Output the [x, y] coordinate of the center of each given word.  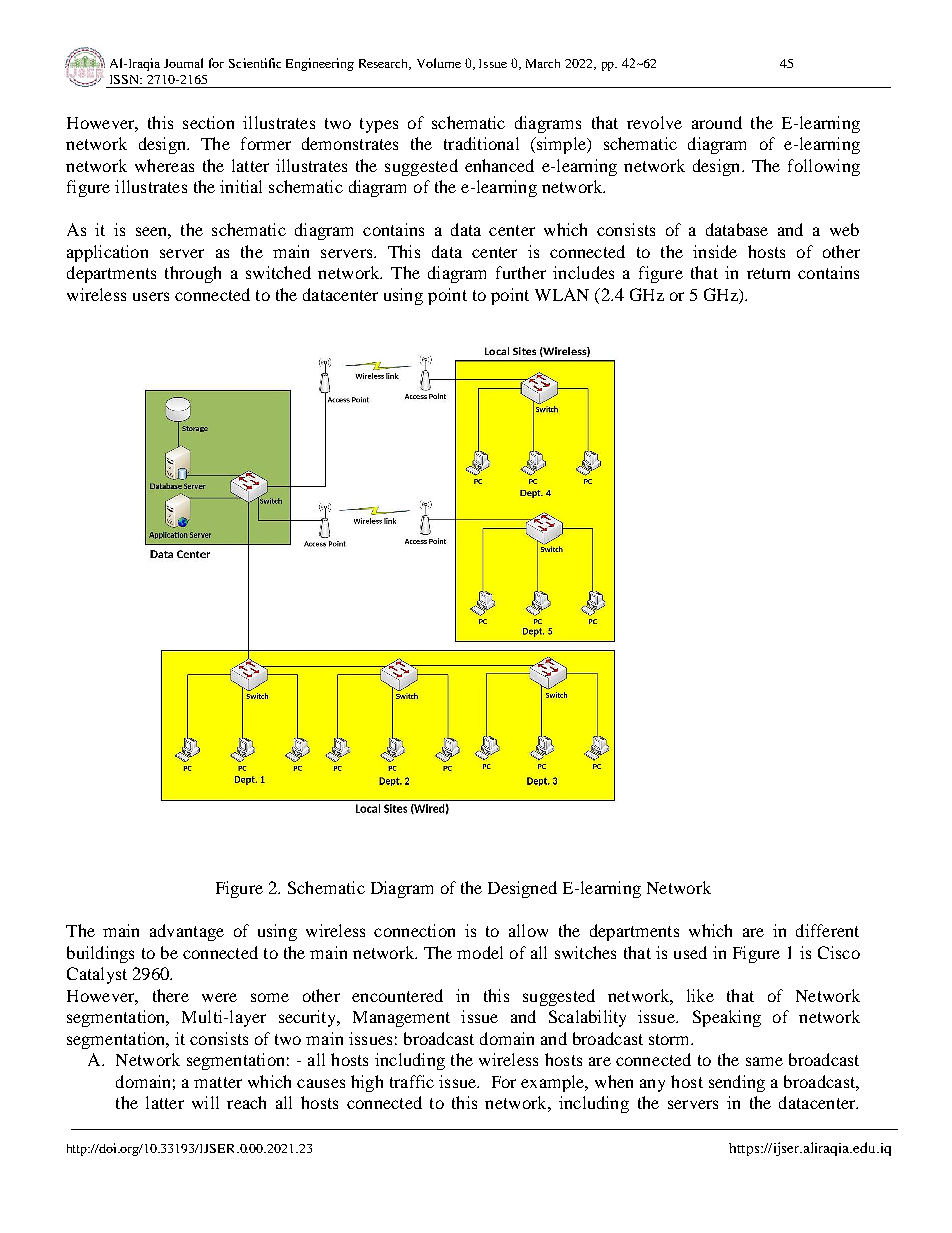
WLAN [562, 294]
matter [218, 1082]
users [151, 296]
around [717, 122]
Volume [439, 63]
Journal [183, 63]
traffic [412, 1081]
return [768, 273]
